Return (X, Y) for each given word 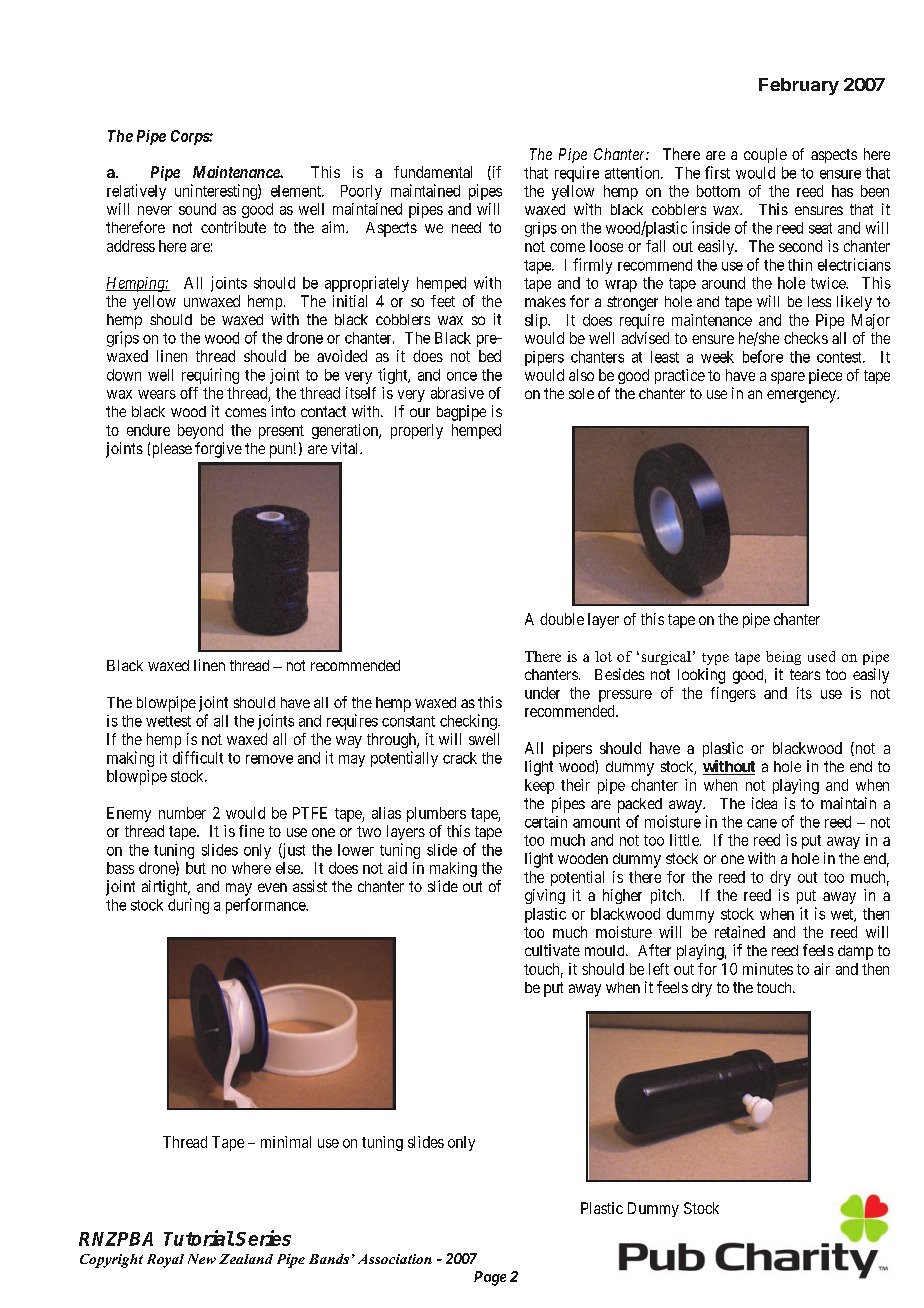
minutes (768, 969)
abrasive (457, 393)
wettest (168, 721)
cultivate (552, 950)
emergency (803, 396)
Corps (190, 137)
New (202, 1259)
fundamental (433, 172)
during (188, 906)
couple (765, 155)
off (189, 393)
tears (805, 674)
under (542, 693)
